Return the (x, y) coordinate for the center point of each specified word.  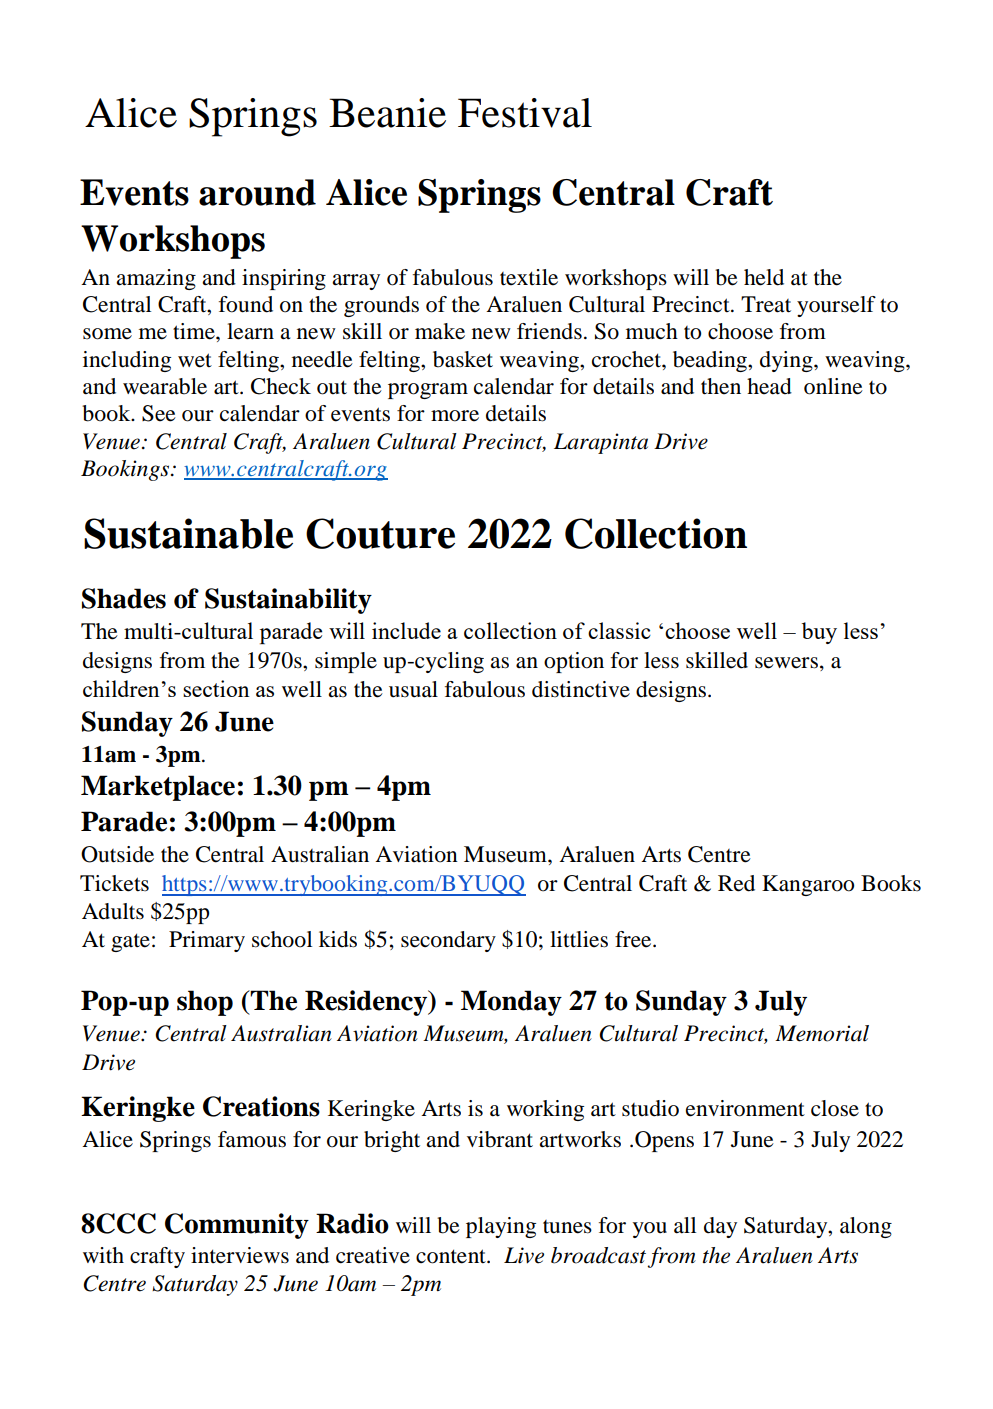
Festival (525, 113)
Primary (207, 941)
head (769, 386)
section (216, 688)
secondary (448, 941)
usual (413, 689)
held (764, 277)
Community (237, 1226)
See (159, 413)
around (257, 192)
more (455, 416)
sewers (786, 663)
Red (736, 883)
